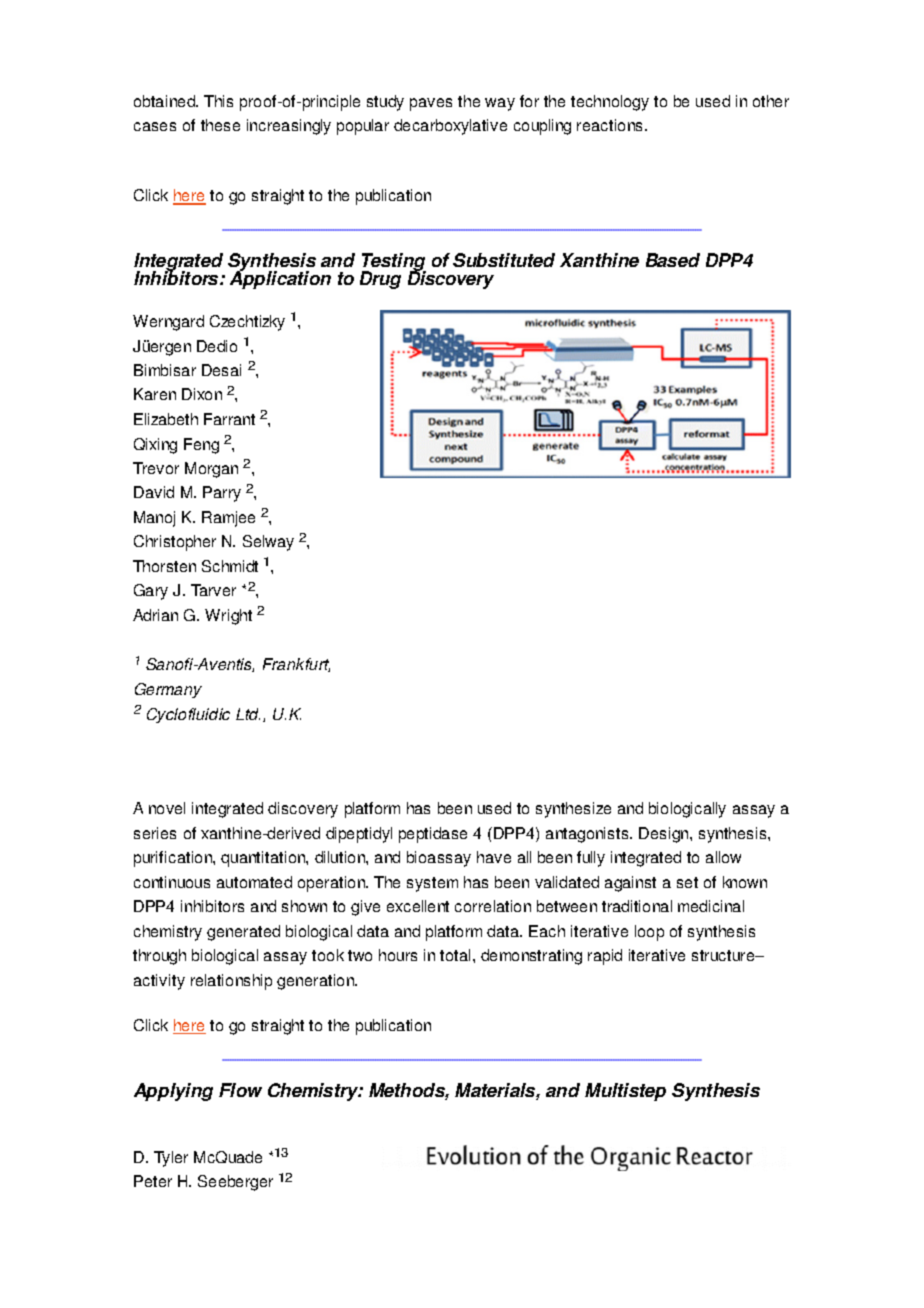 This screenshot has width=924, height=1308. Describe the element at coordinates (296, 665) in the screenshot. I see `Frankfurt` at that location.
